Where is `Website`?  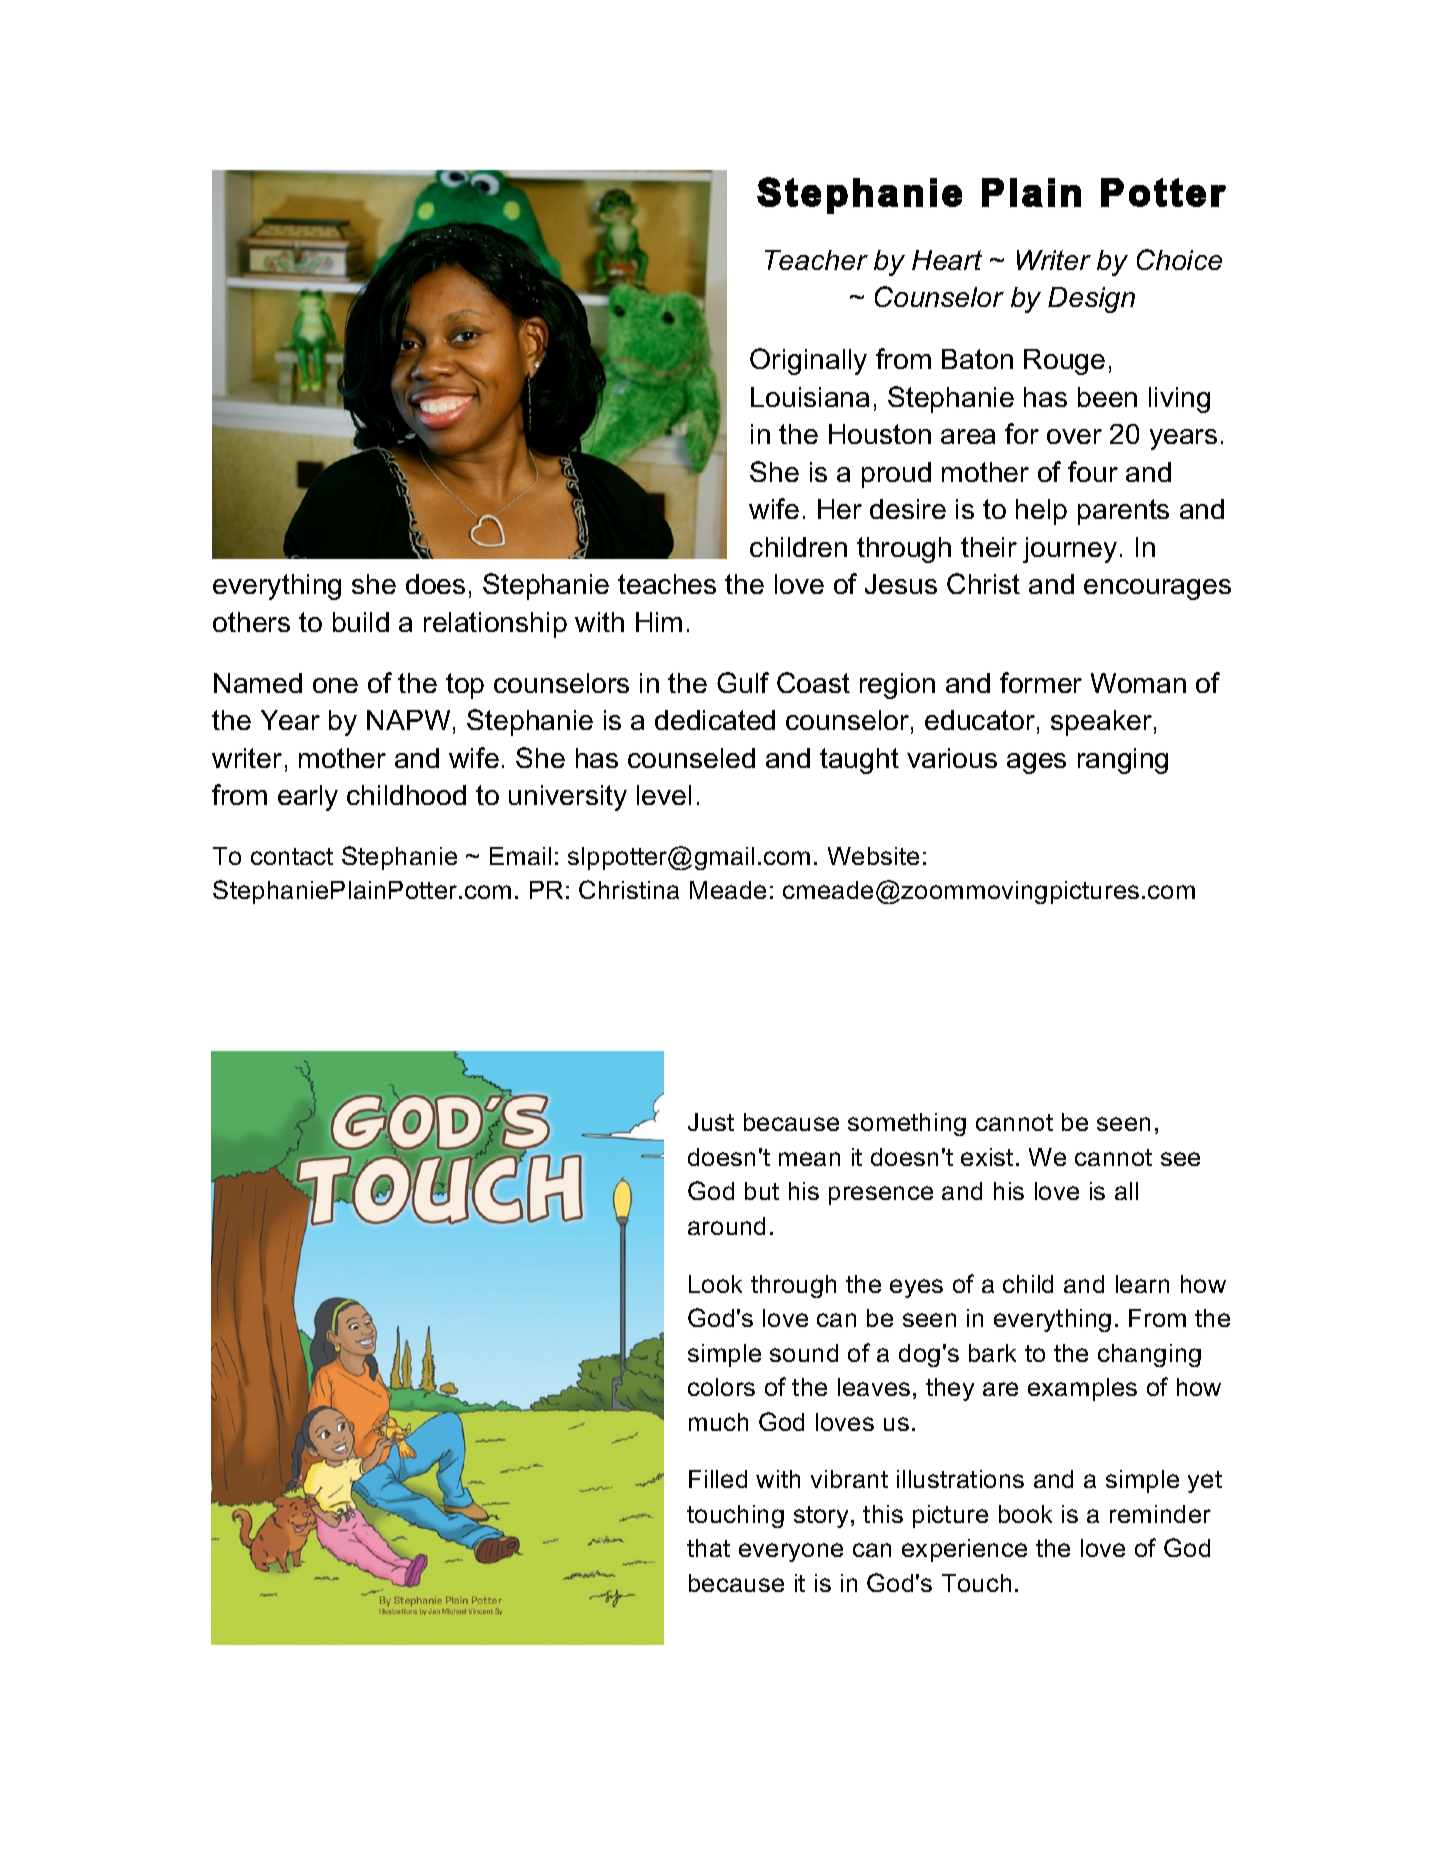 Website is located at coordinates (873, 856).
